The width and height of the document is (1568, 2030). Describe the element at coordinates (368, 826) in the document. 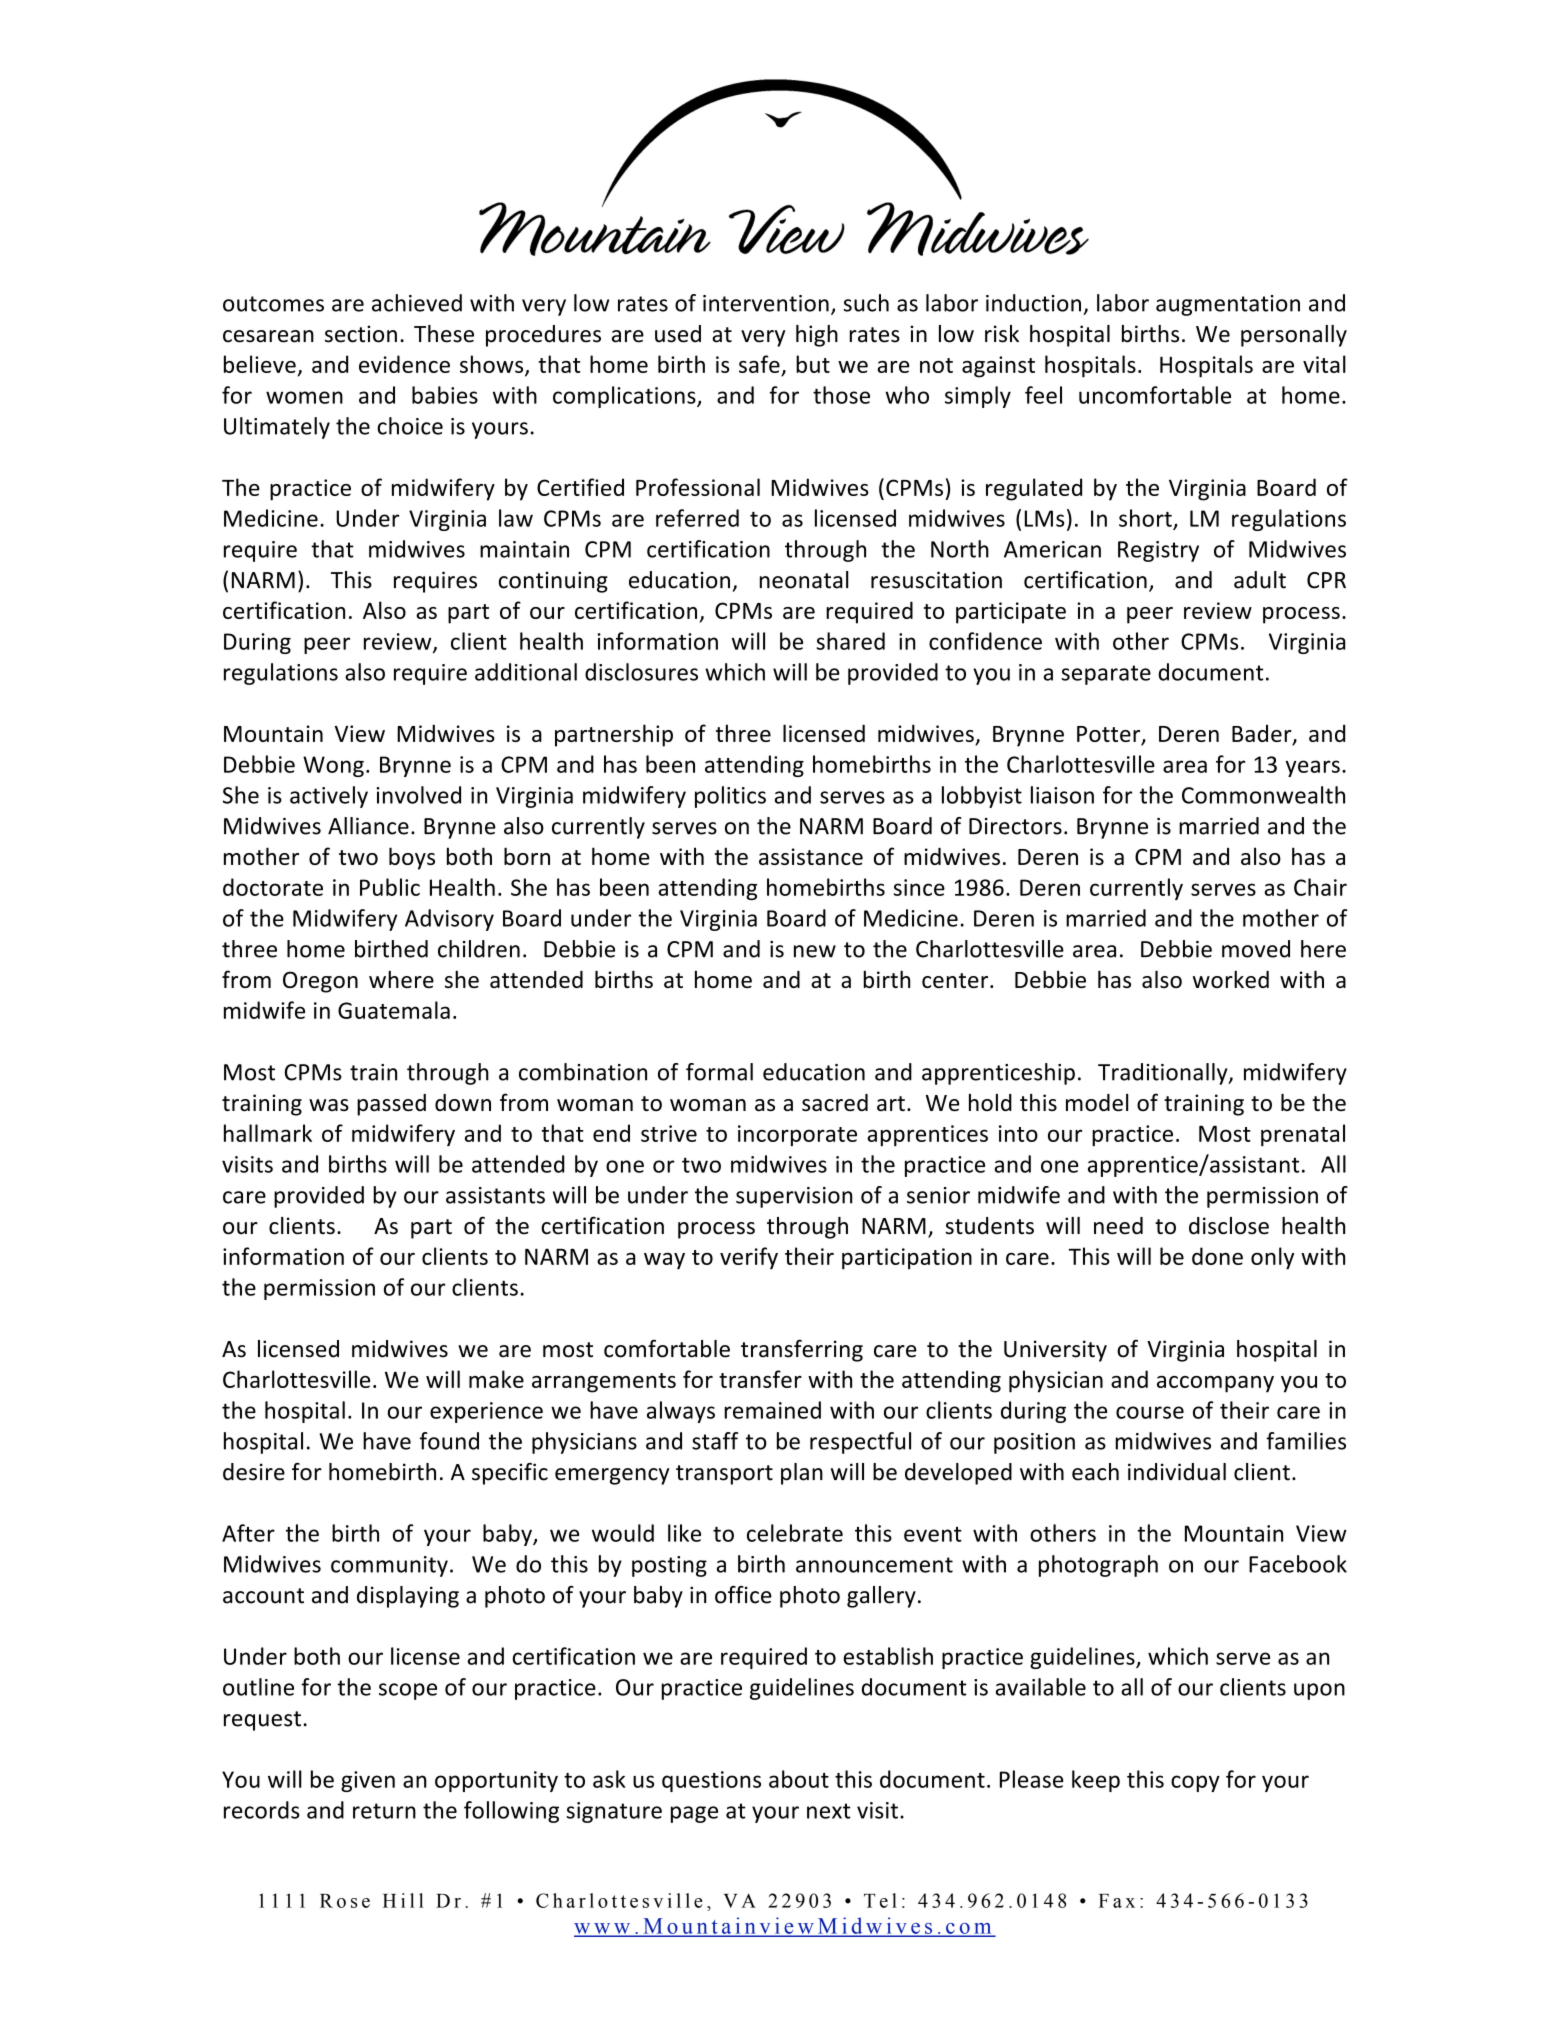

I see `Alliance` at that location.
